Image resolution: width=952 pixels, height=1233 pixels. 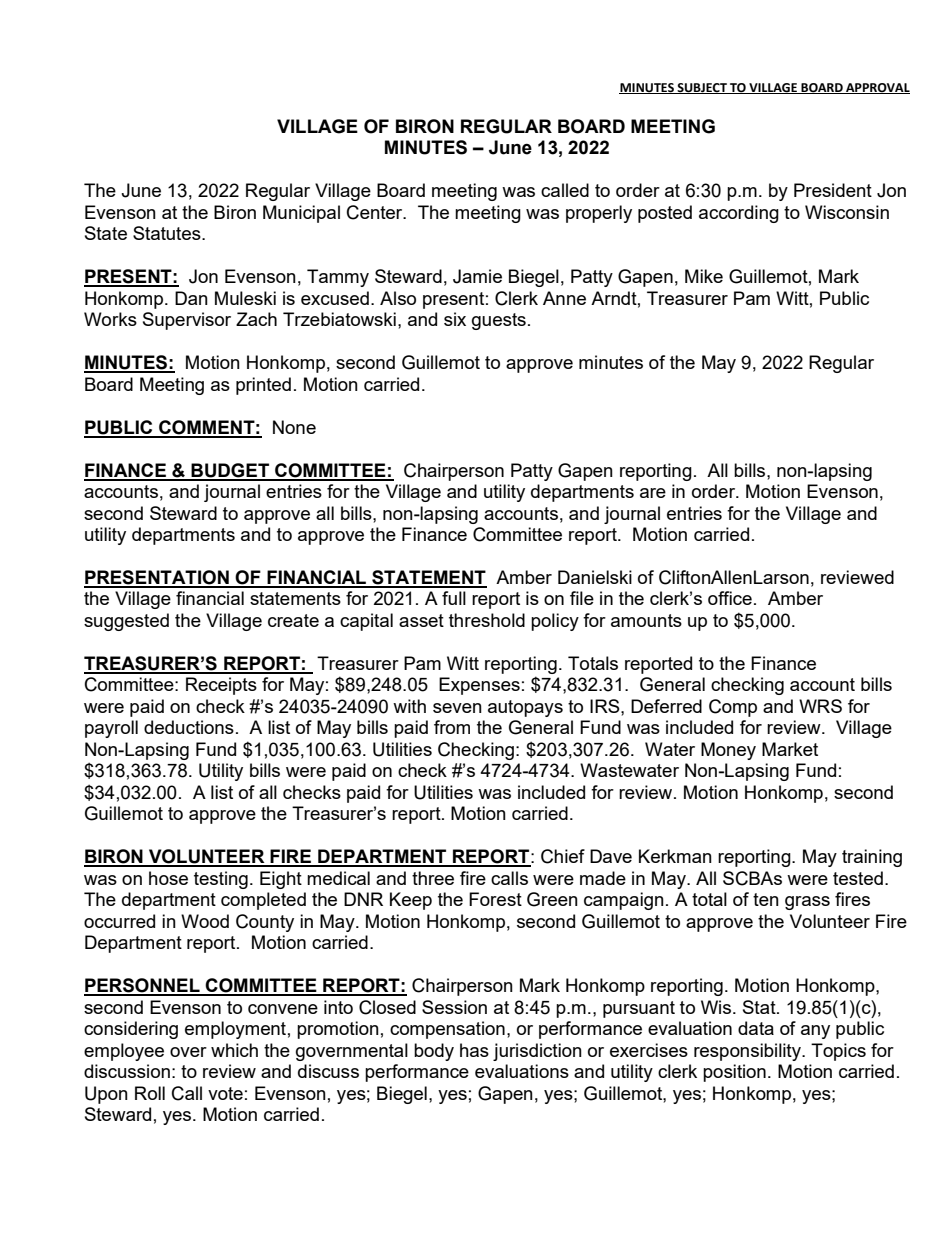 I want to click on office, so click(x=730, y=598).
